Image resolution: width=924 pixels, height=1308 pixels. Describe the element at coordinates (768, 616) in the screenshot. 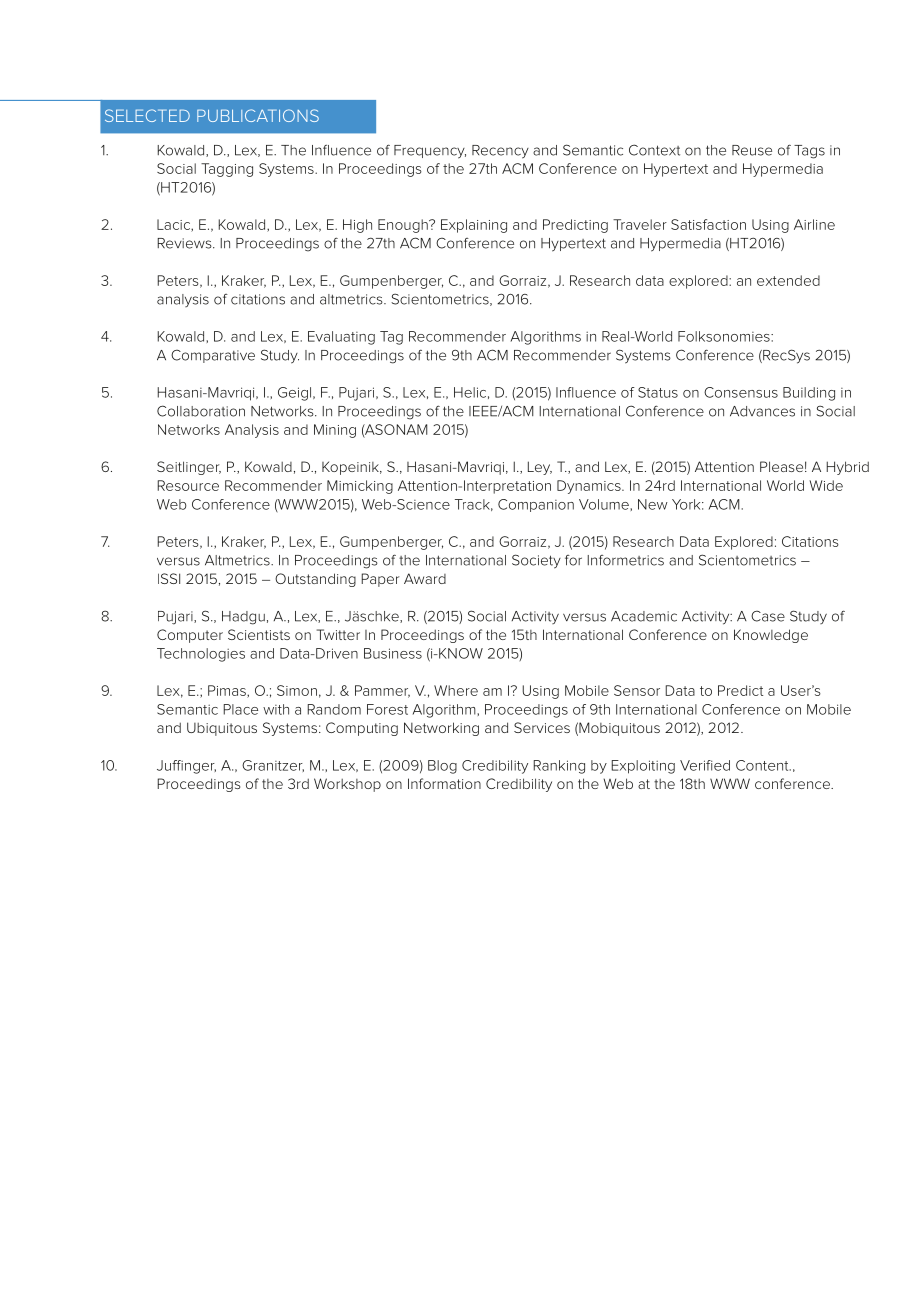

I see `Case` at that location.
